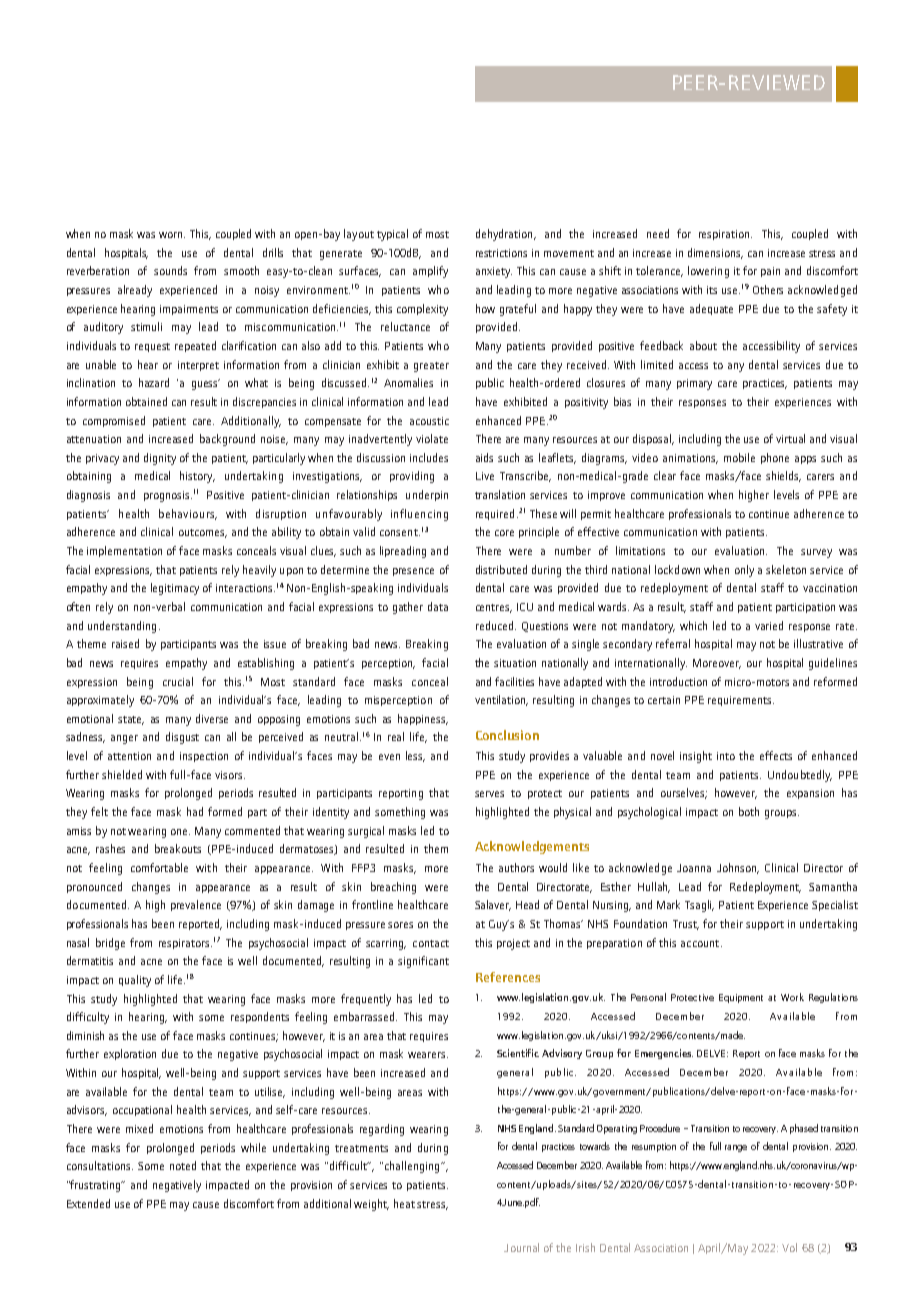 The image size is (924, 1308). What do you see at coordinates (789, 1247) in the image?
I see `Vol` at bounding box center [789, 1247].
